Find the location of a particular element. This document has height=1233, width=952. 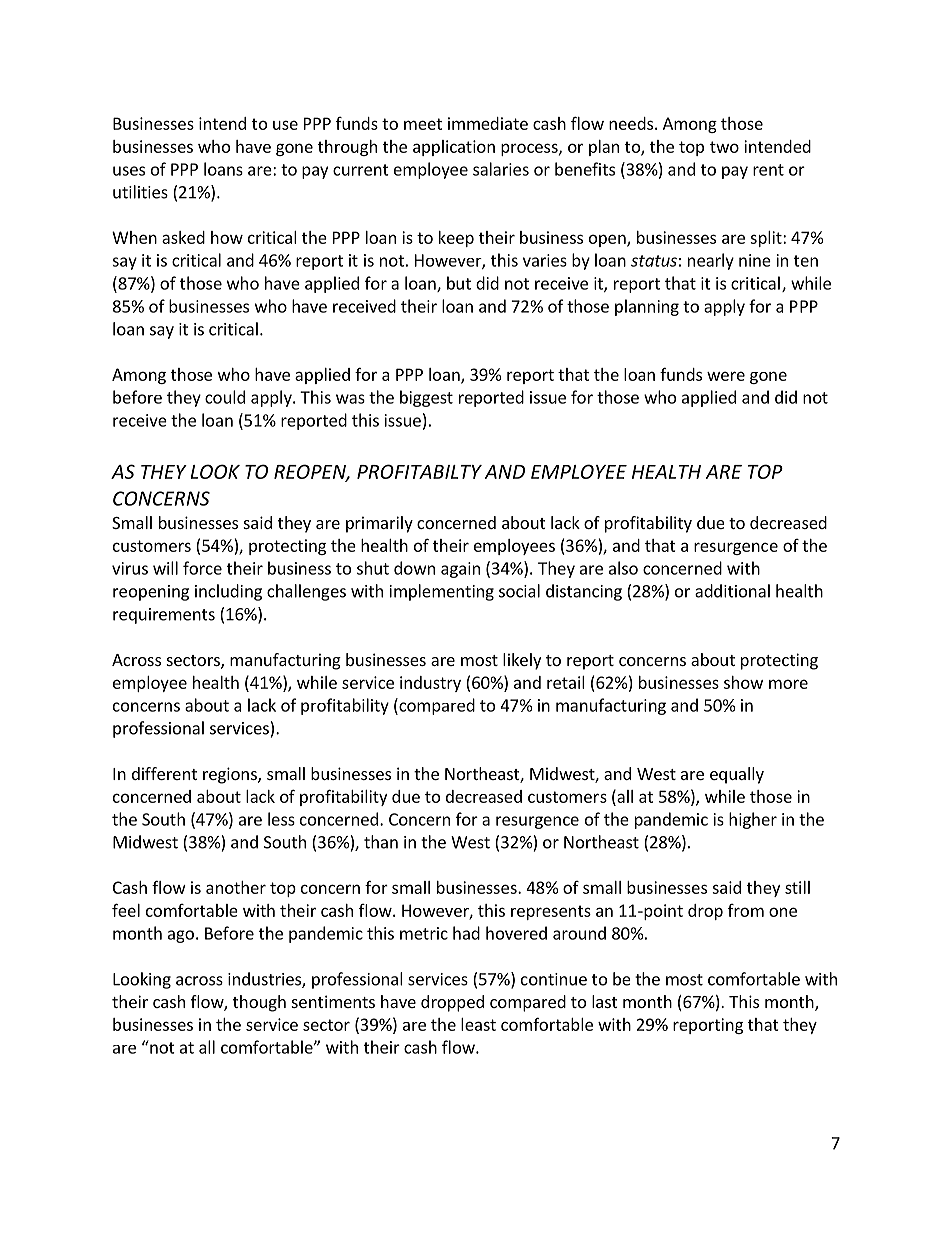

additional is located at coordinates (732, 591).
